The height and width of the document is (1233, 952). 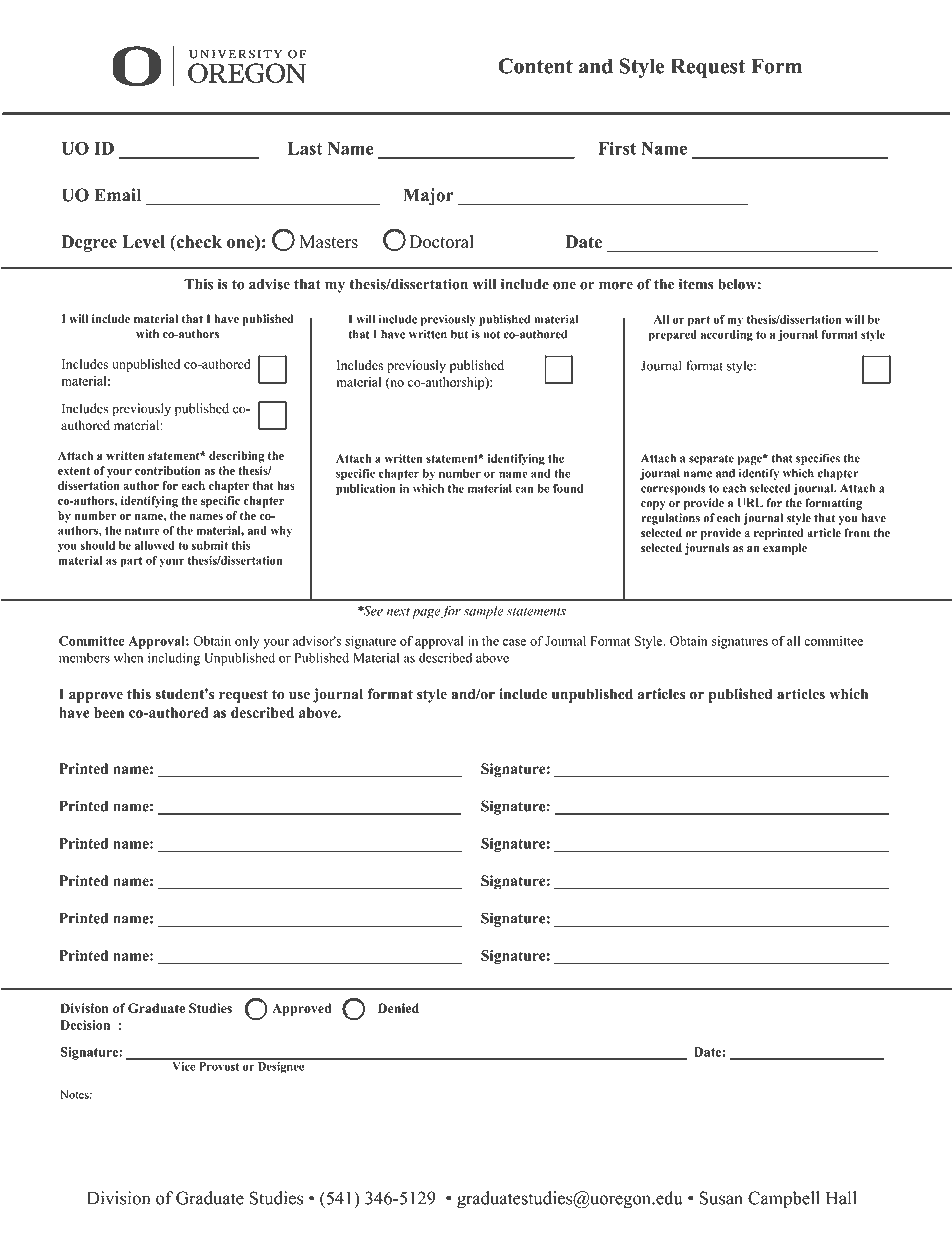 I want to click on Email, so click(x=118, y=195).
